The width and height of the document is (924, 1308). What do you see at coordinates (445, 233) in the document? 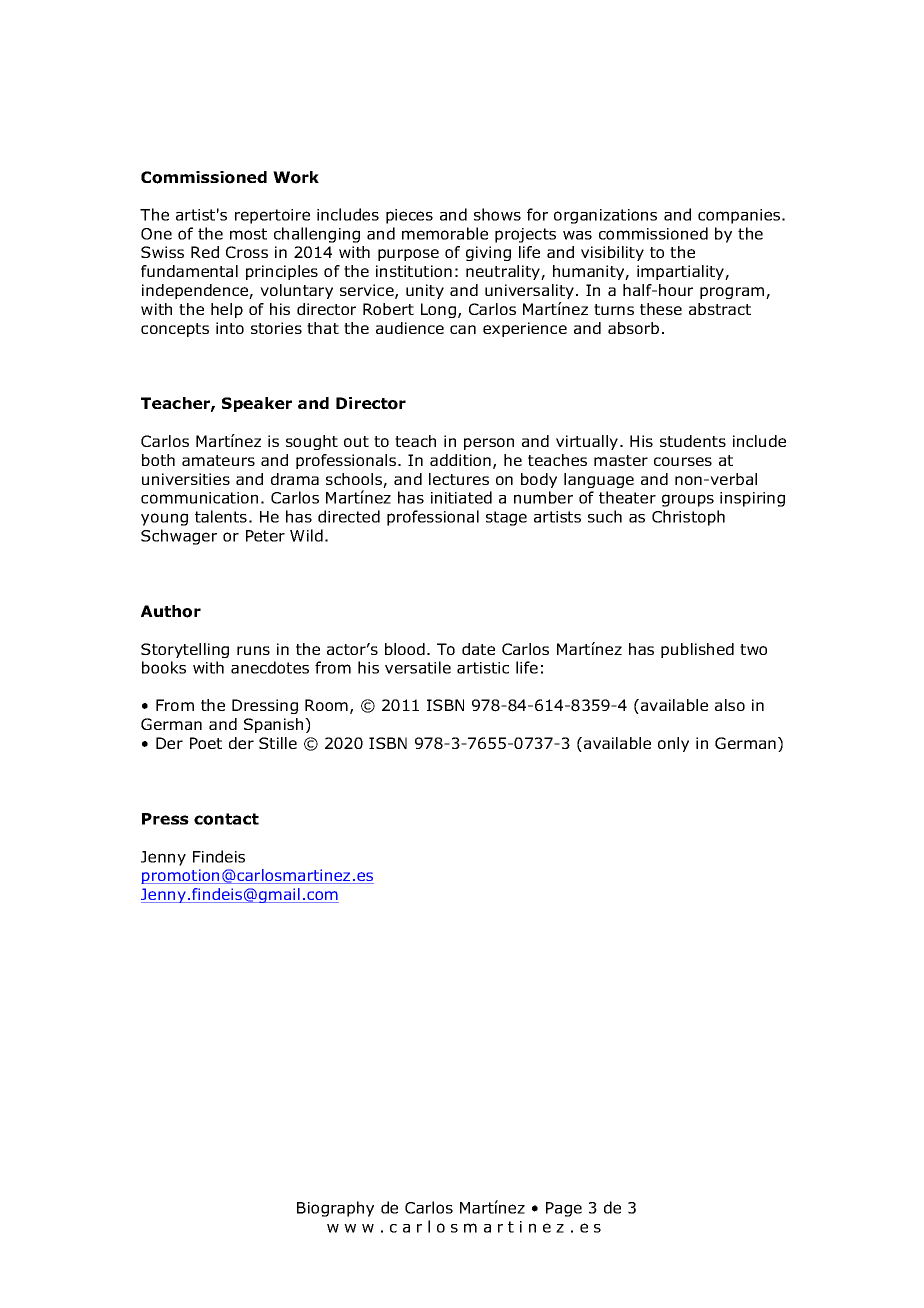
I see `memorable` at bounding box center [445, 233].
